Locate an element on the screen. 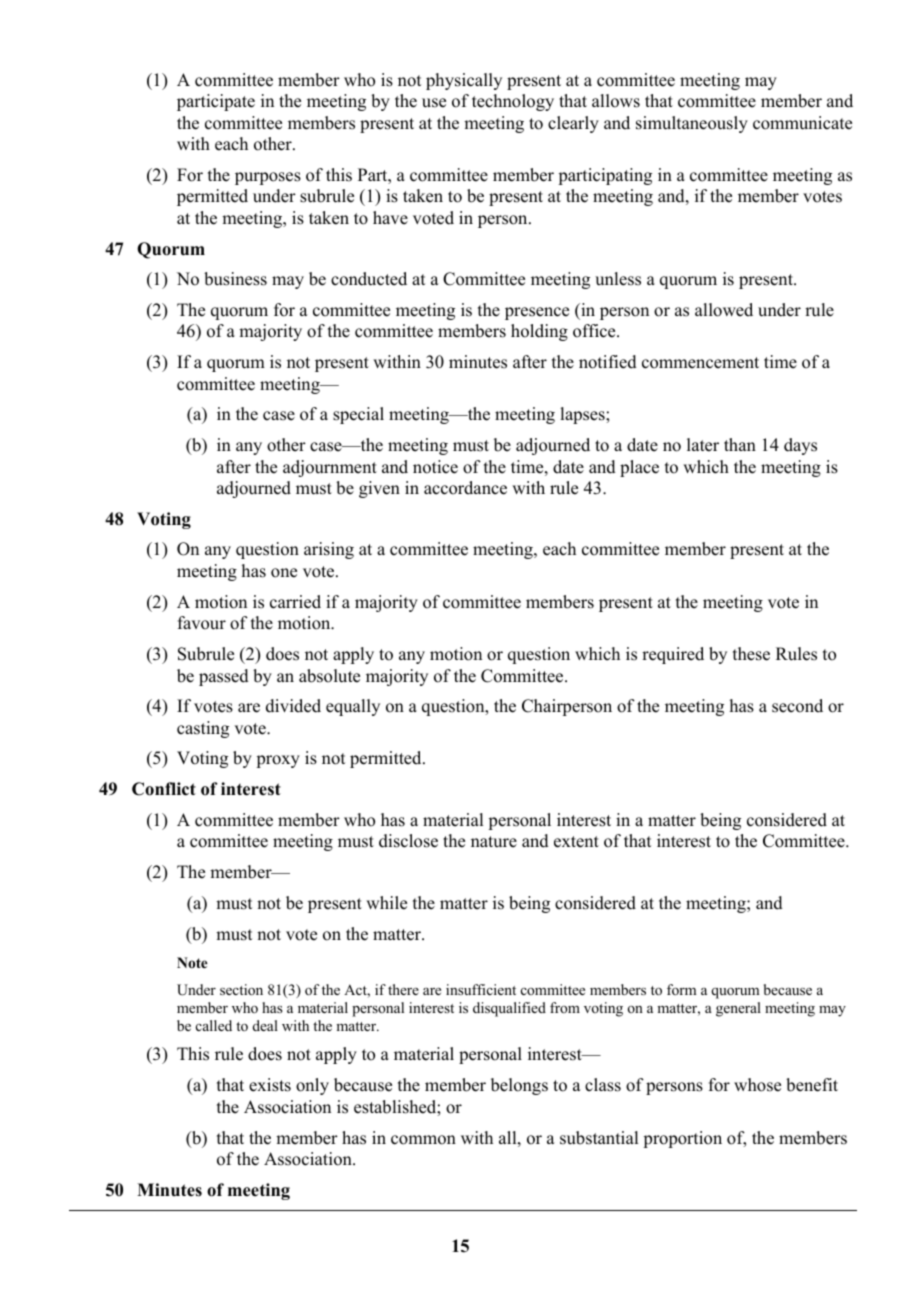  simultaneously is located at coordinates (692, 124).
